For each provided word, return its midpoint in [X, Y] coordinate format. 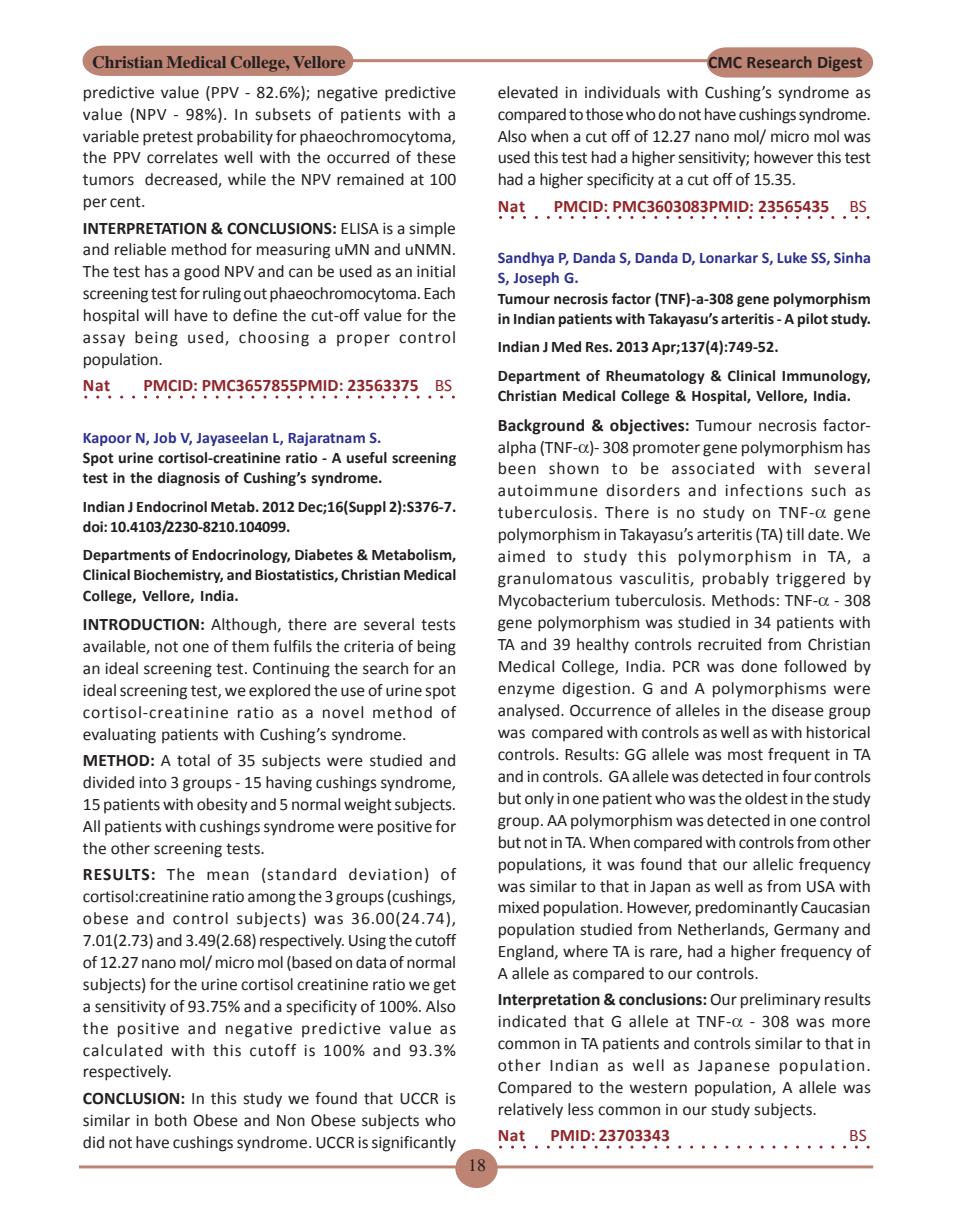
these [436, 157]
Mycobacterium [554, 602]
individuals [622, 92]
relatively [531, 1111]
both [171, 1120]
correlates [182, 157]
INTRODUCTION [141, 624]
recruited [729, 644]
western [658, 1088]
